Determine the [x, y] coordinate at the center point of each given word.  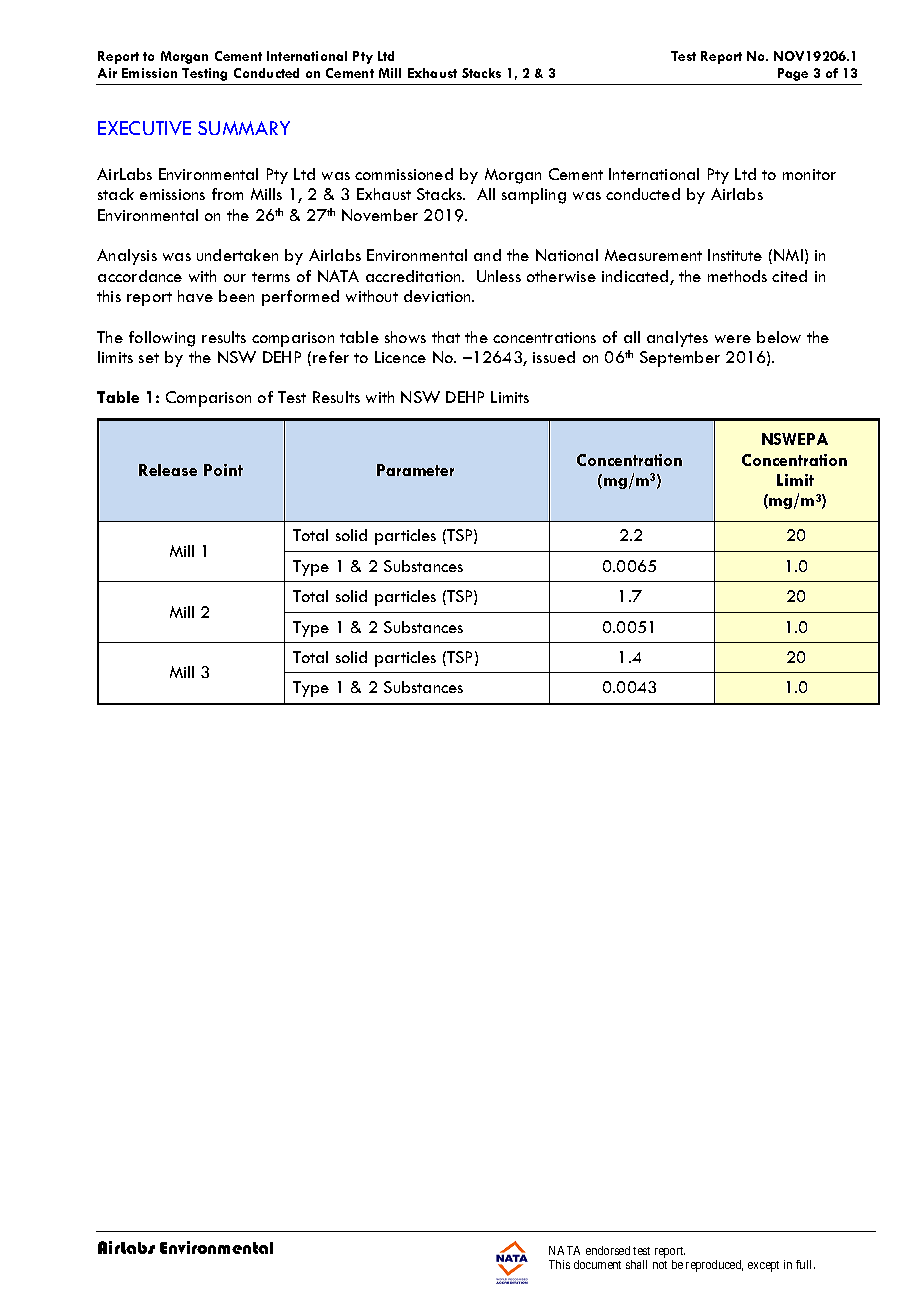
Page [793, 74]
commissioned [404, 174]
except [763, 1266]
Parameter [415, 470]
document [597, 1264]
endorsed [608, 1250]
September [680, 359]
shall [636, 1264]
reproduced [714, 1266]
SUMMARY [244, 128]
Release [168, 470]
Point [223, 470]
